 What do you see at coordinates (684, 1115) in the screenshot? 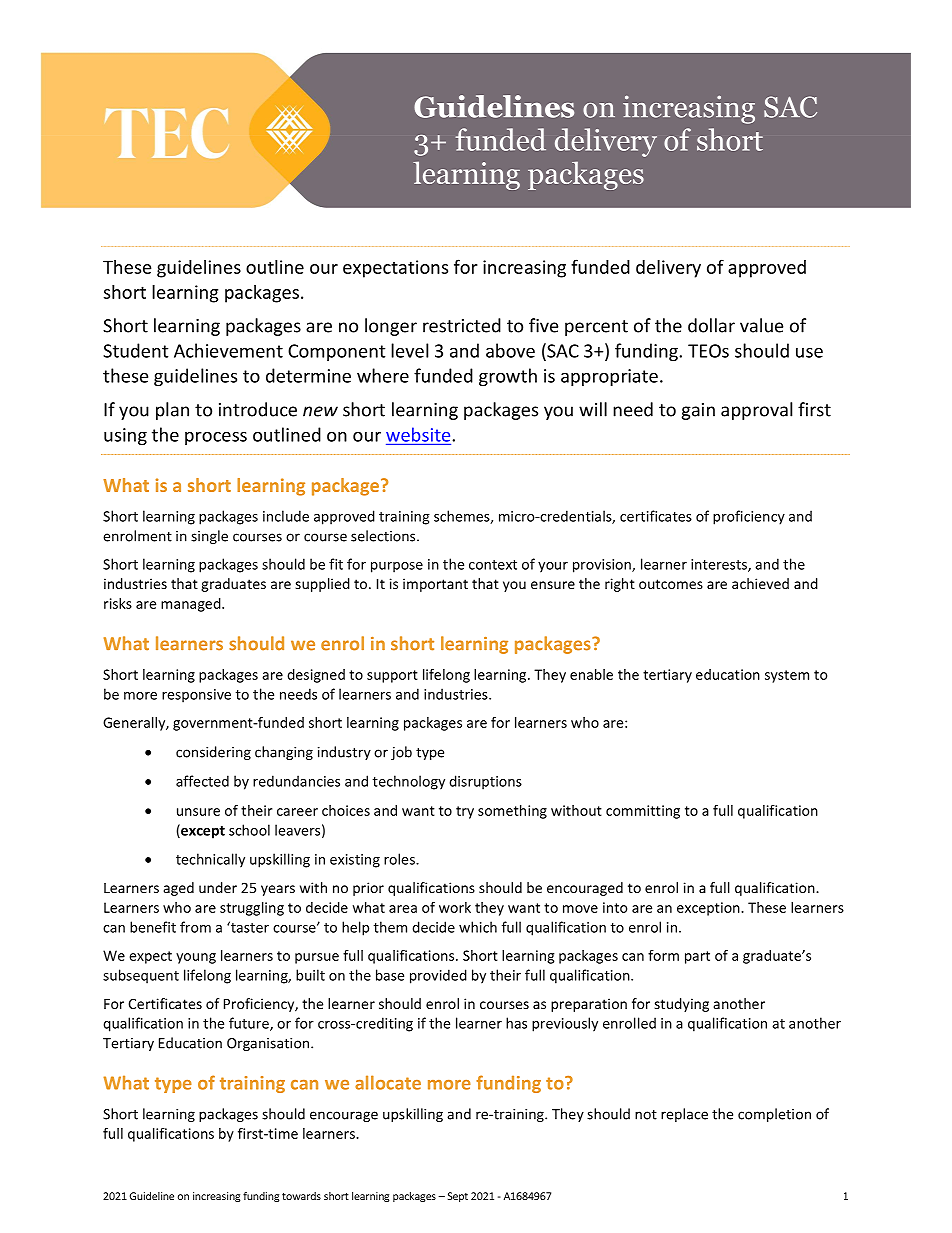
I see `replace` at bounding box center [684, 1115].
